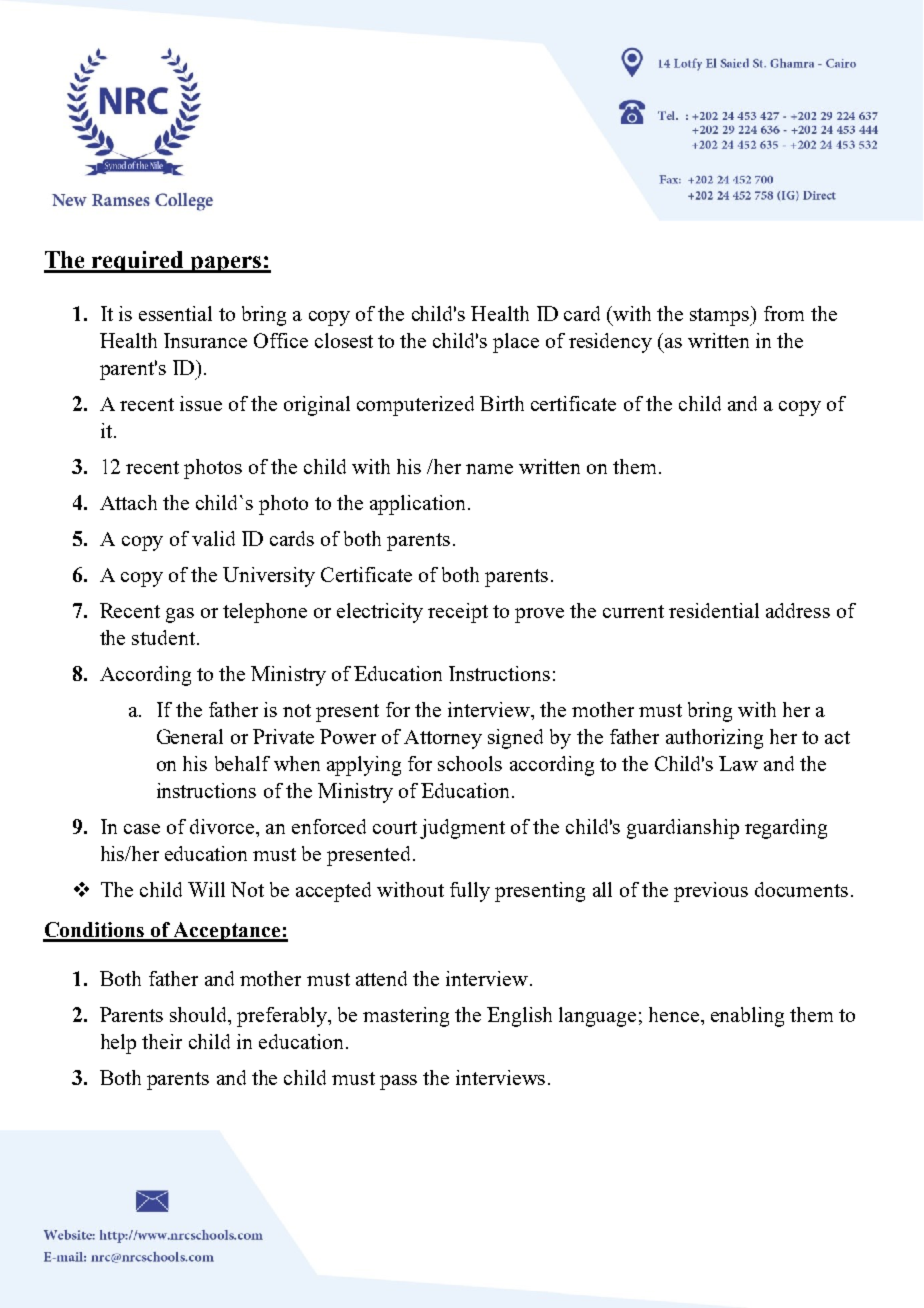 The image size is (924, 1308). Describe the element at coordinates (462, 829) in the screenshot. I see `judgment` at that location.
